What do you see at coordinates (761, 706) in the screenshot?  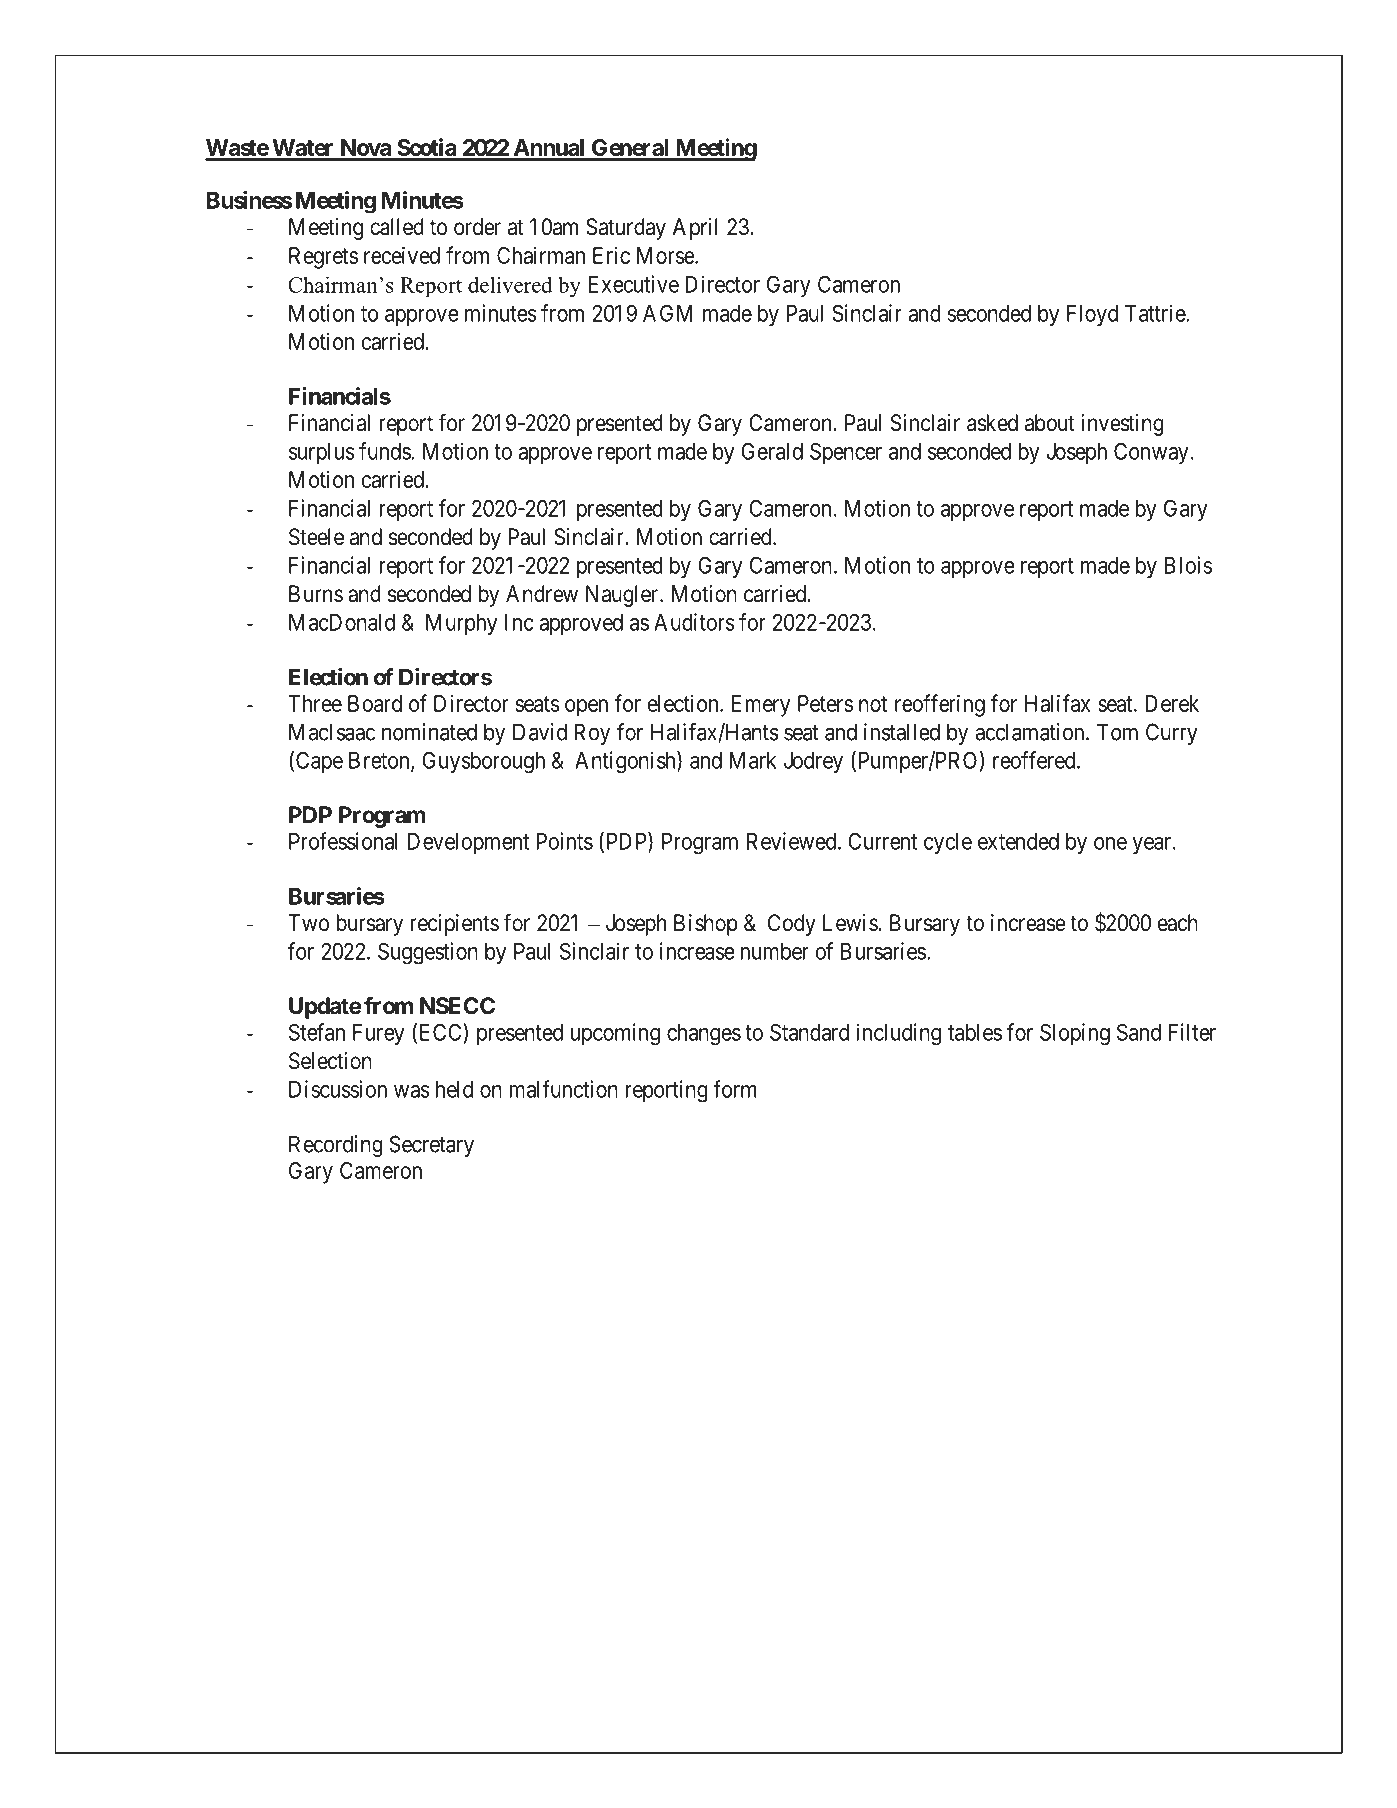 I see `Emery` at bounding box center [761, 706].
